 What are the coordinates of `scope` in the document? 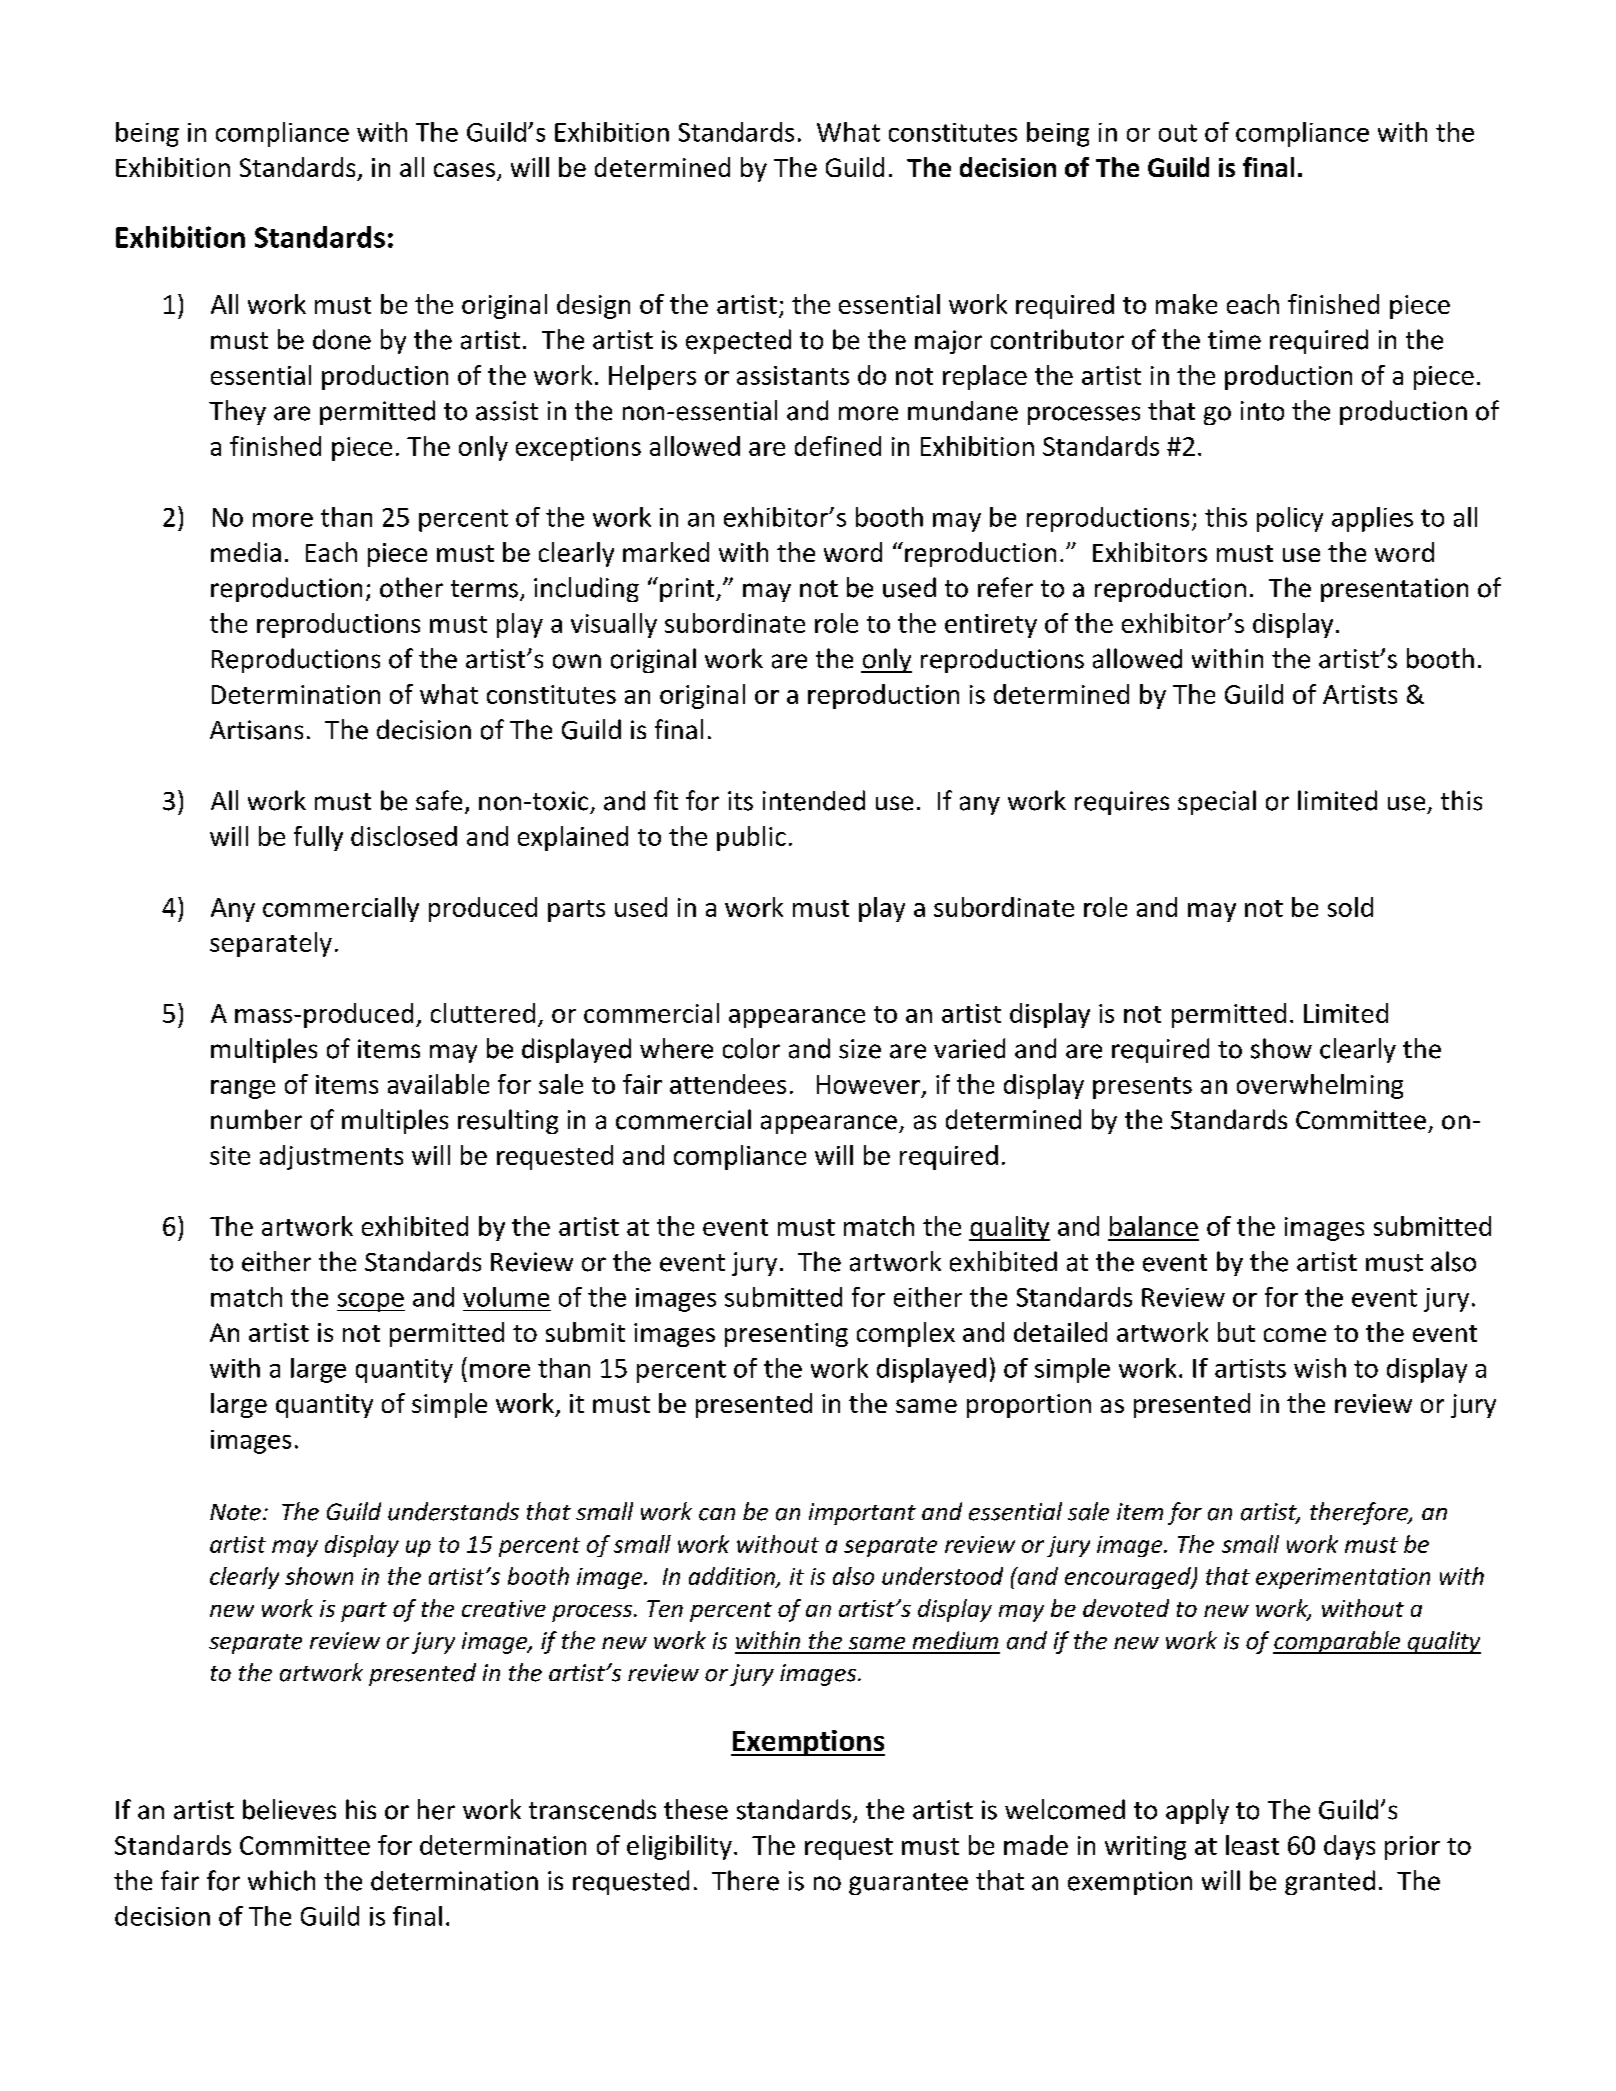 It's located at (371, 1302).
